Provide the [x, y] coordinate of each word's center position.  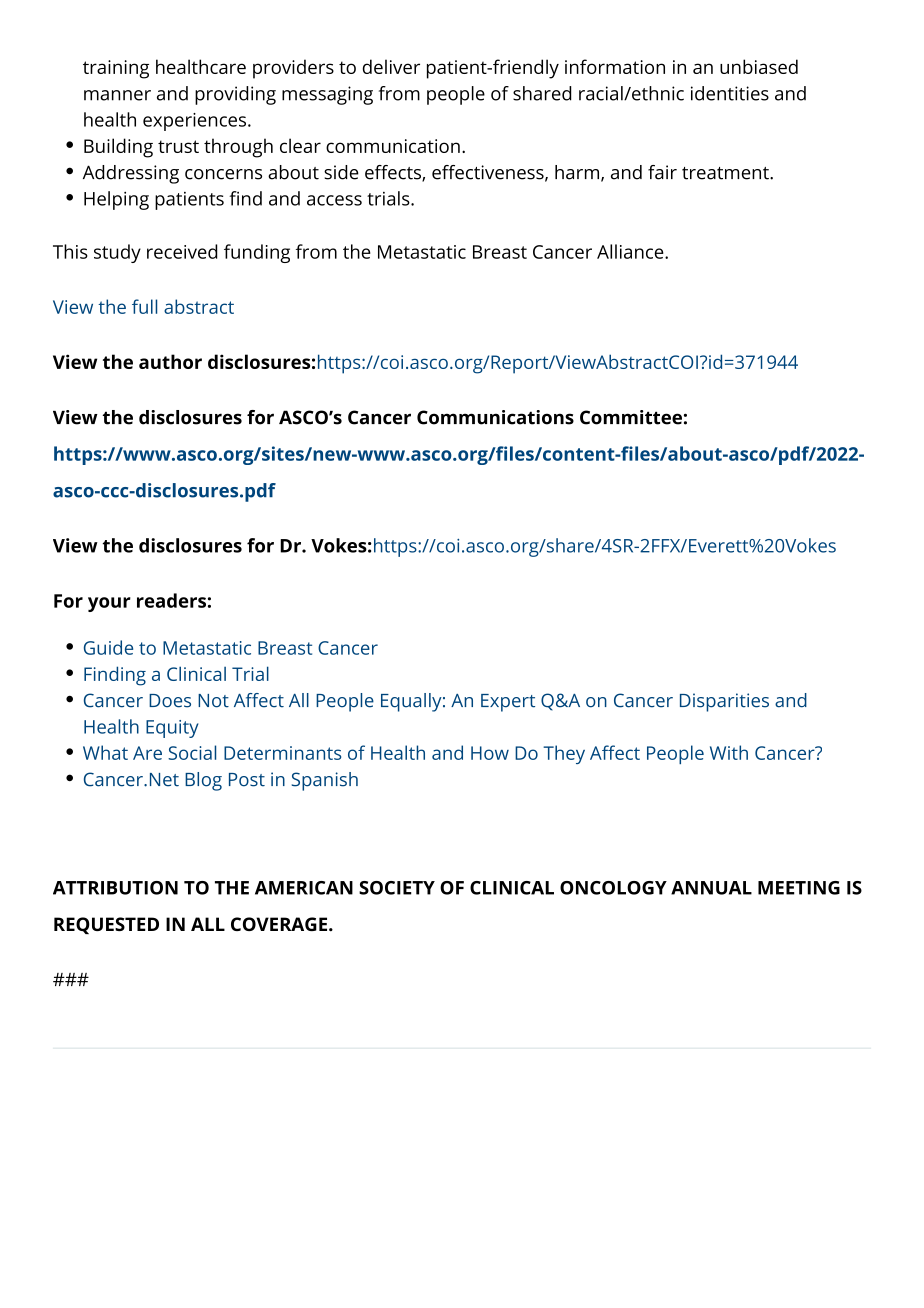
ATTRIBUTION [115, 888]
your [109, 604]
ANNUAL [711, 888]
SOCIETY [397, 888]
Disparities [724, 702]
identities [730, 93]
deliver [391, 66]
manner [117, 95]
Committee [631, 417]
